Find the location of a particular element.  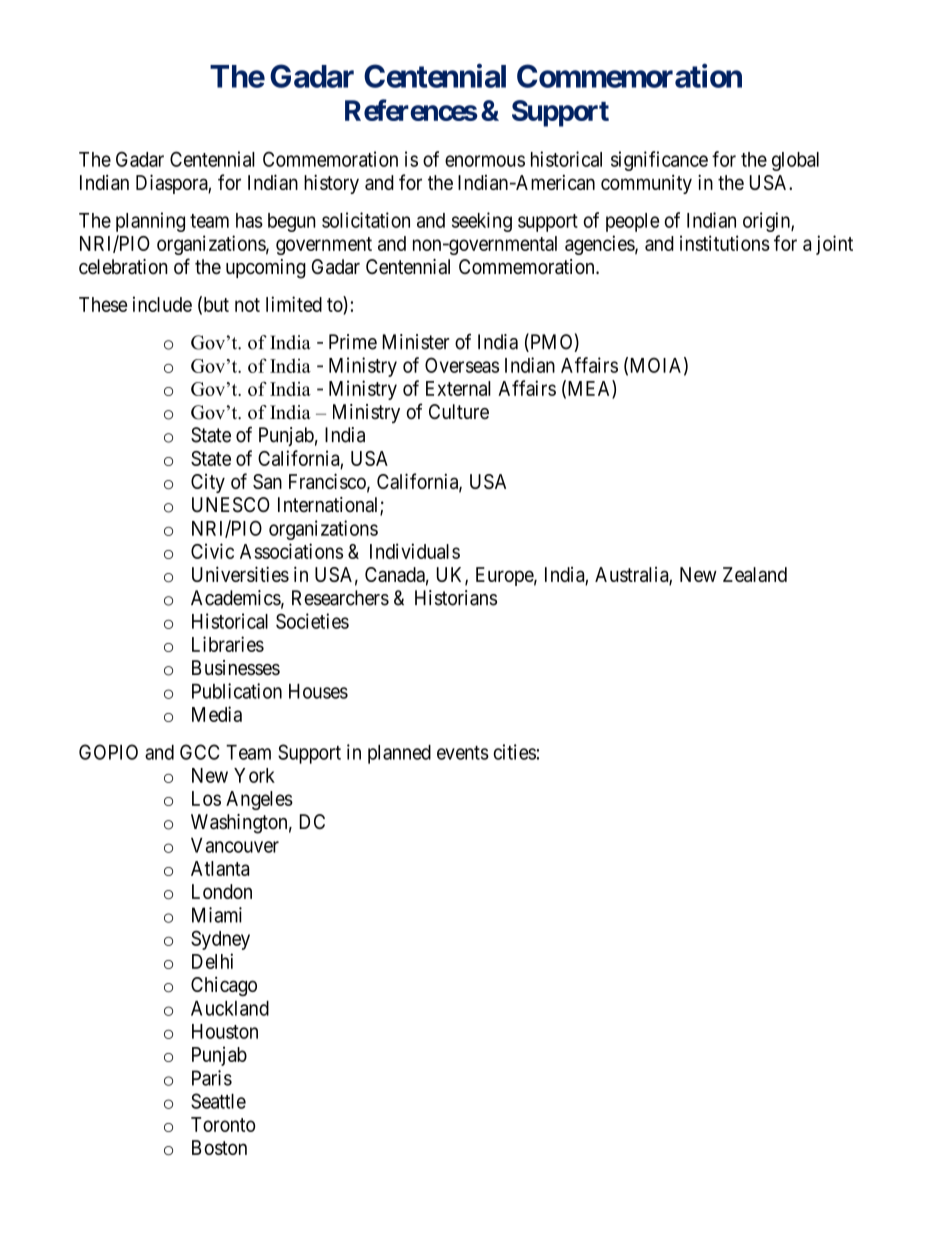

Los is located at coordinates (206, 798).
